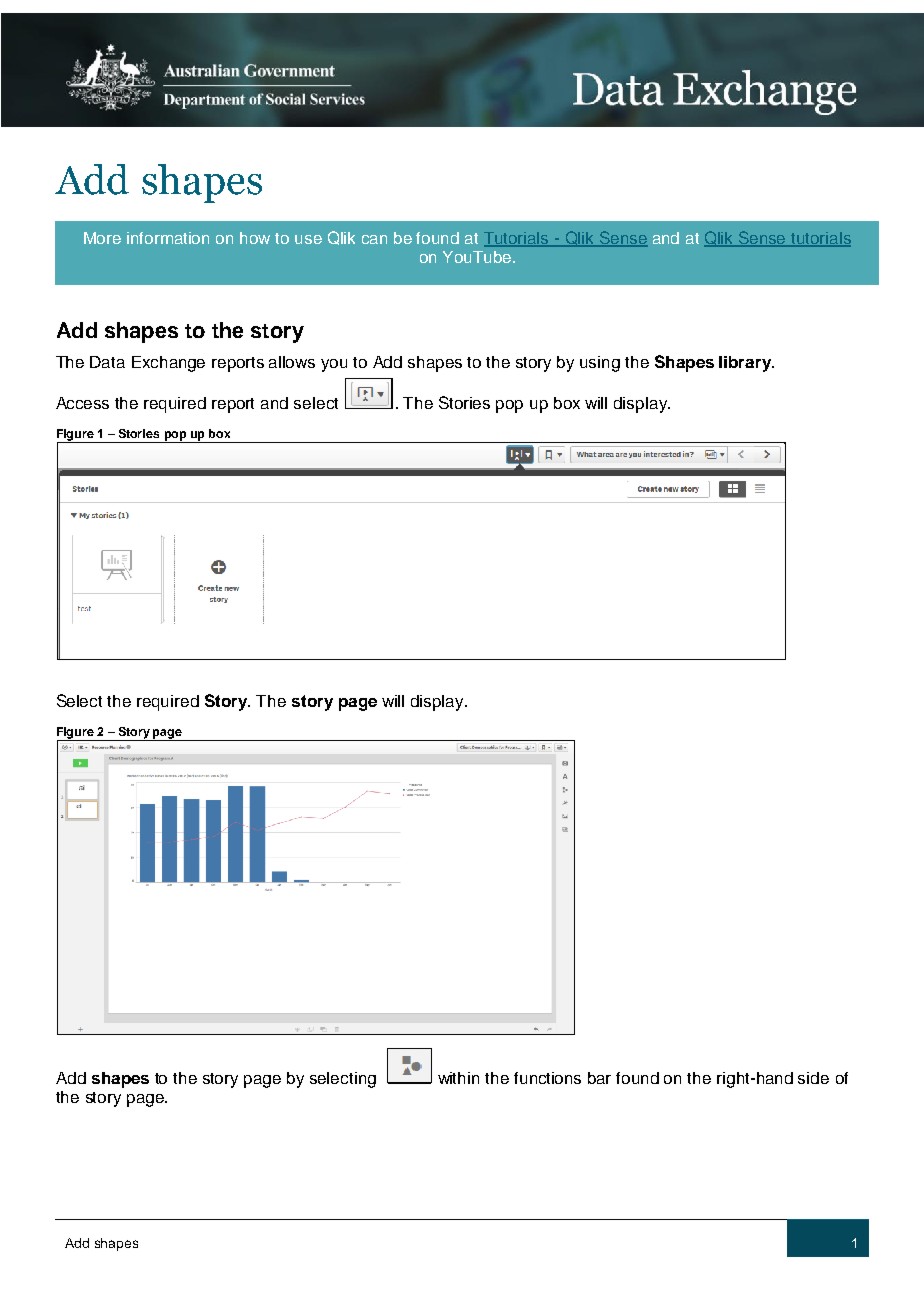 This page has width=924, height=1308. I want to click on within, so click(458, 1078).
